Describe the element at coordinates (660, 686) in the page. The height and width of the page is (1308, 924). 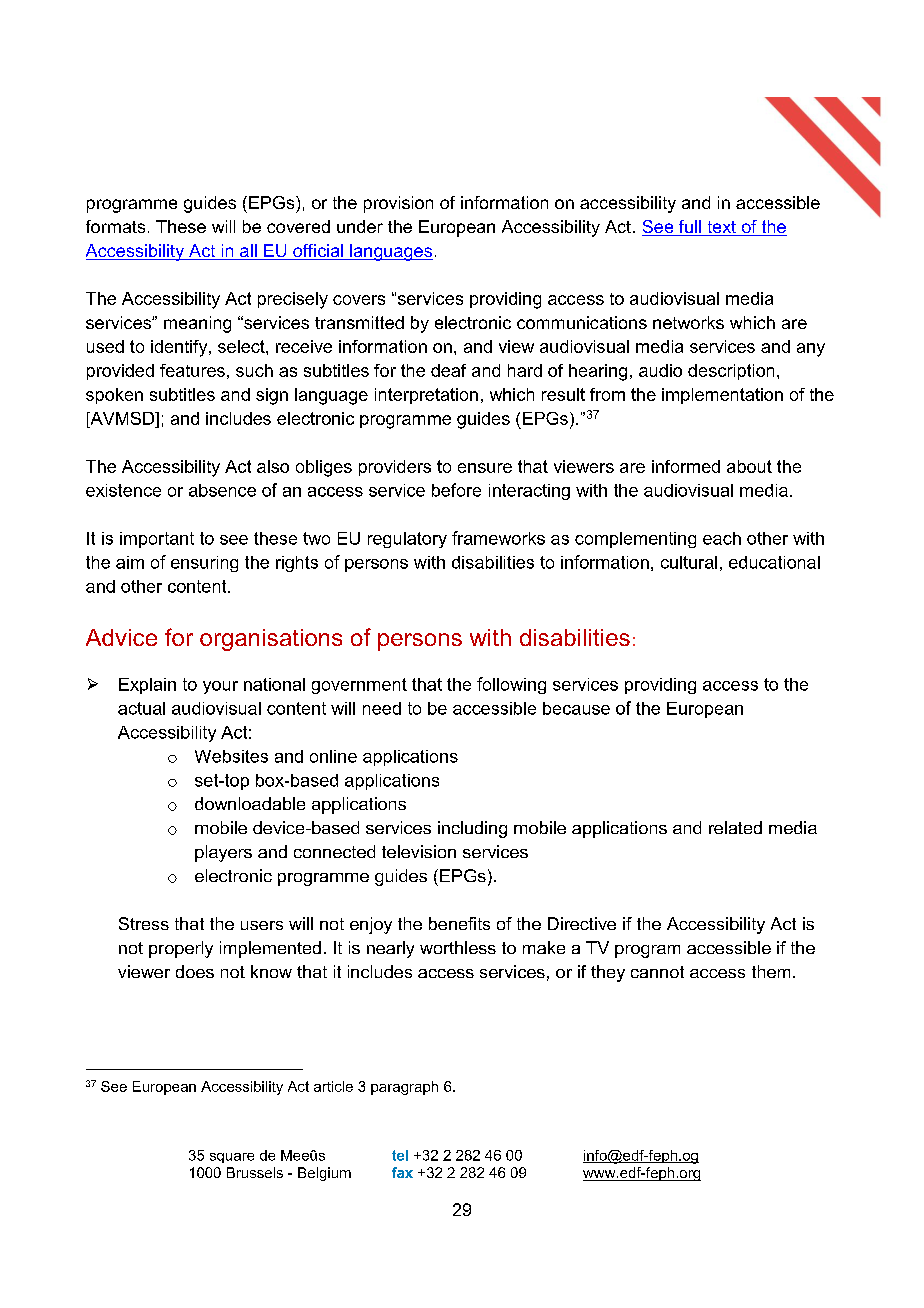
I see `providing` at that location.
